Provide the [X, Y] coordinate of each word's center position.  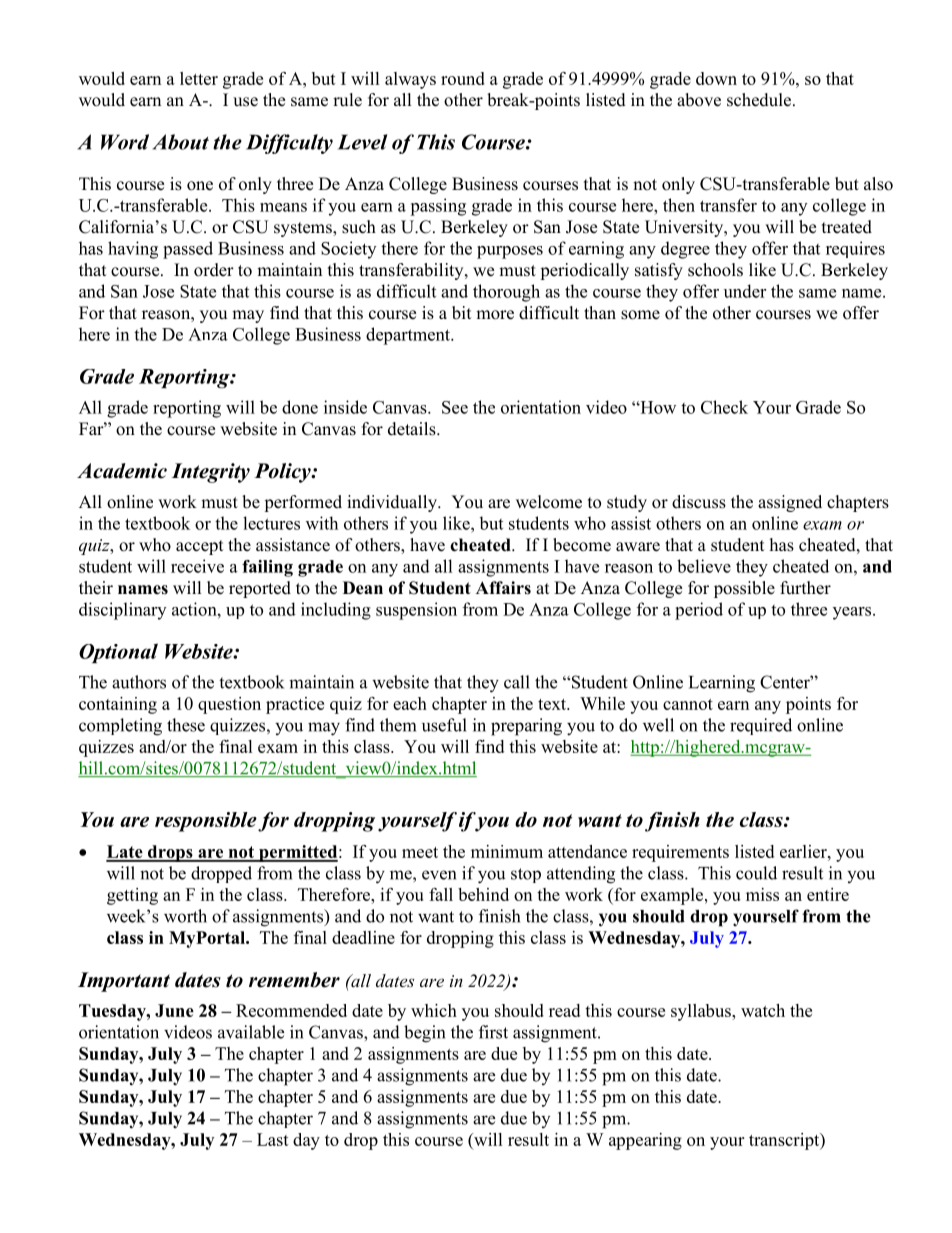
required [761, 726]
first [493, 1032]
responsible [206, 822]
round [463, 78]
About [181, 142]
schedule [759, 100]
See [455, 407]
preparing [526, 727]
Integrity [211, 473]
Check [724, 407]
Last [273, 1139]
